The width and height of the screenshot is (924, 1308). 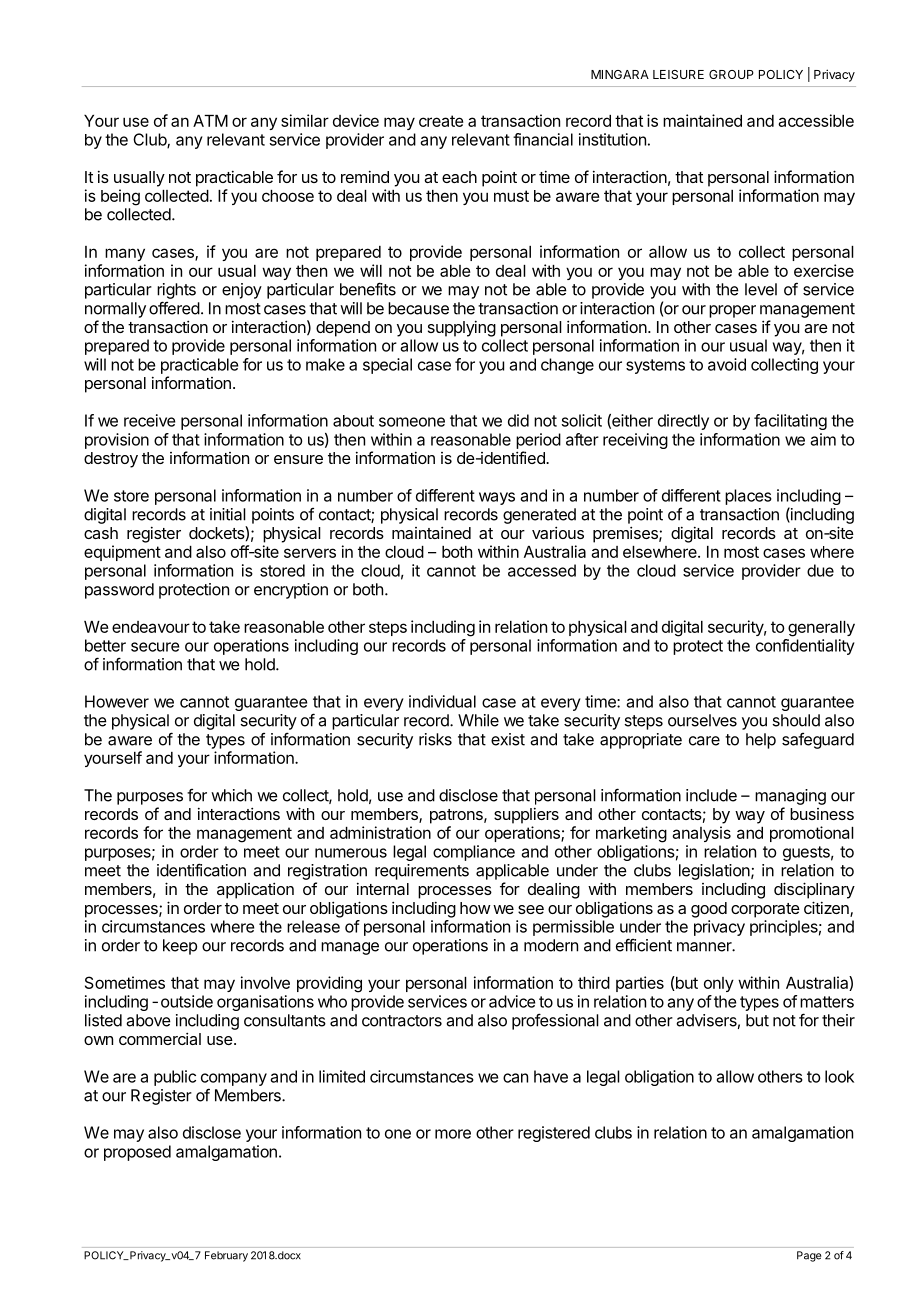 I want to click on GROUP, so click(x=731, y=74).
